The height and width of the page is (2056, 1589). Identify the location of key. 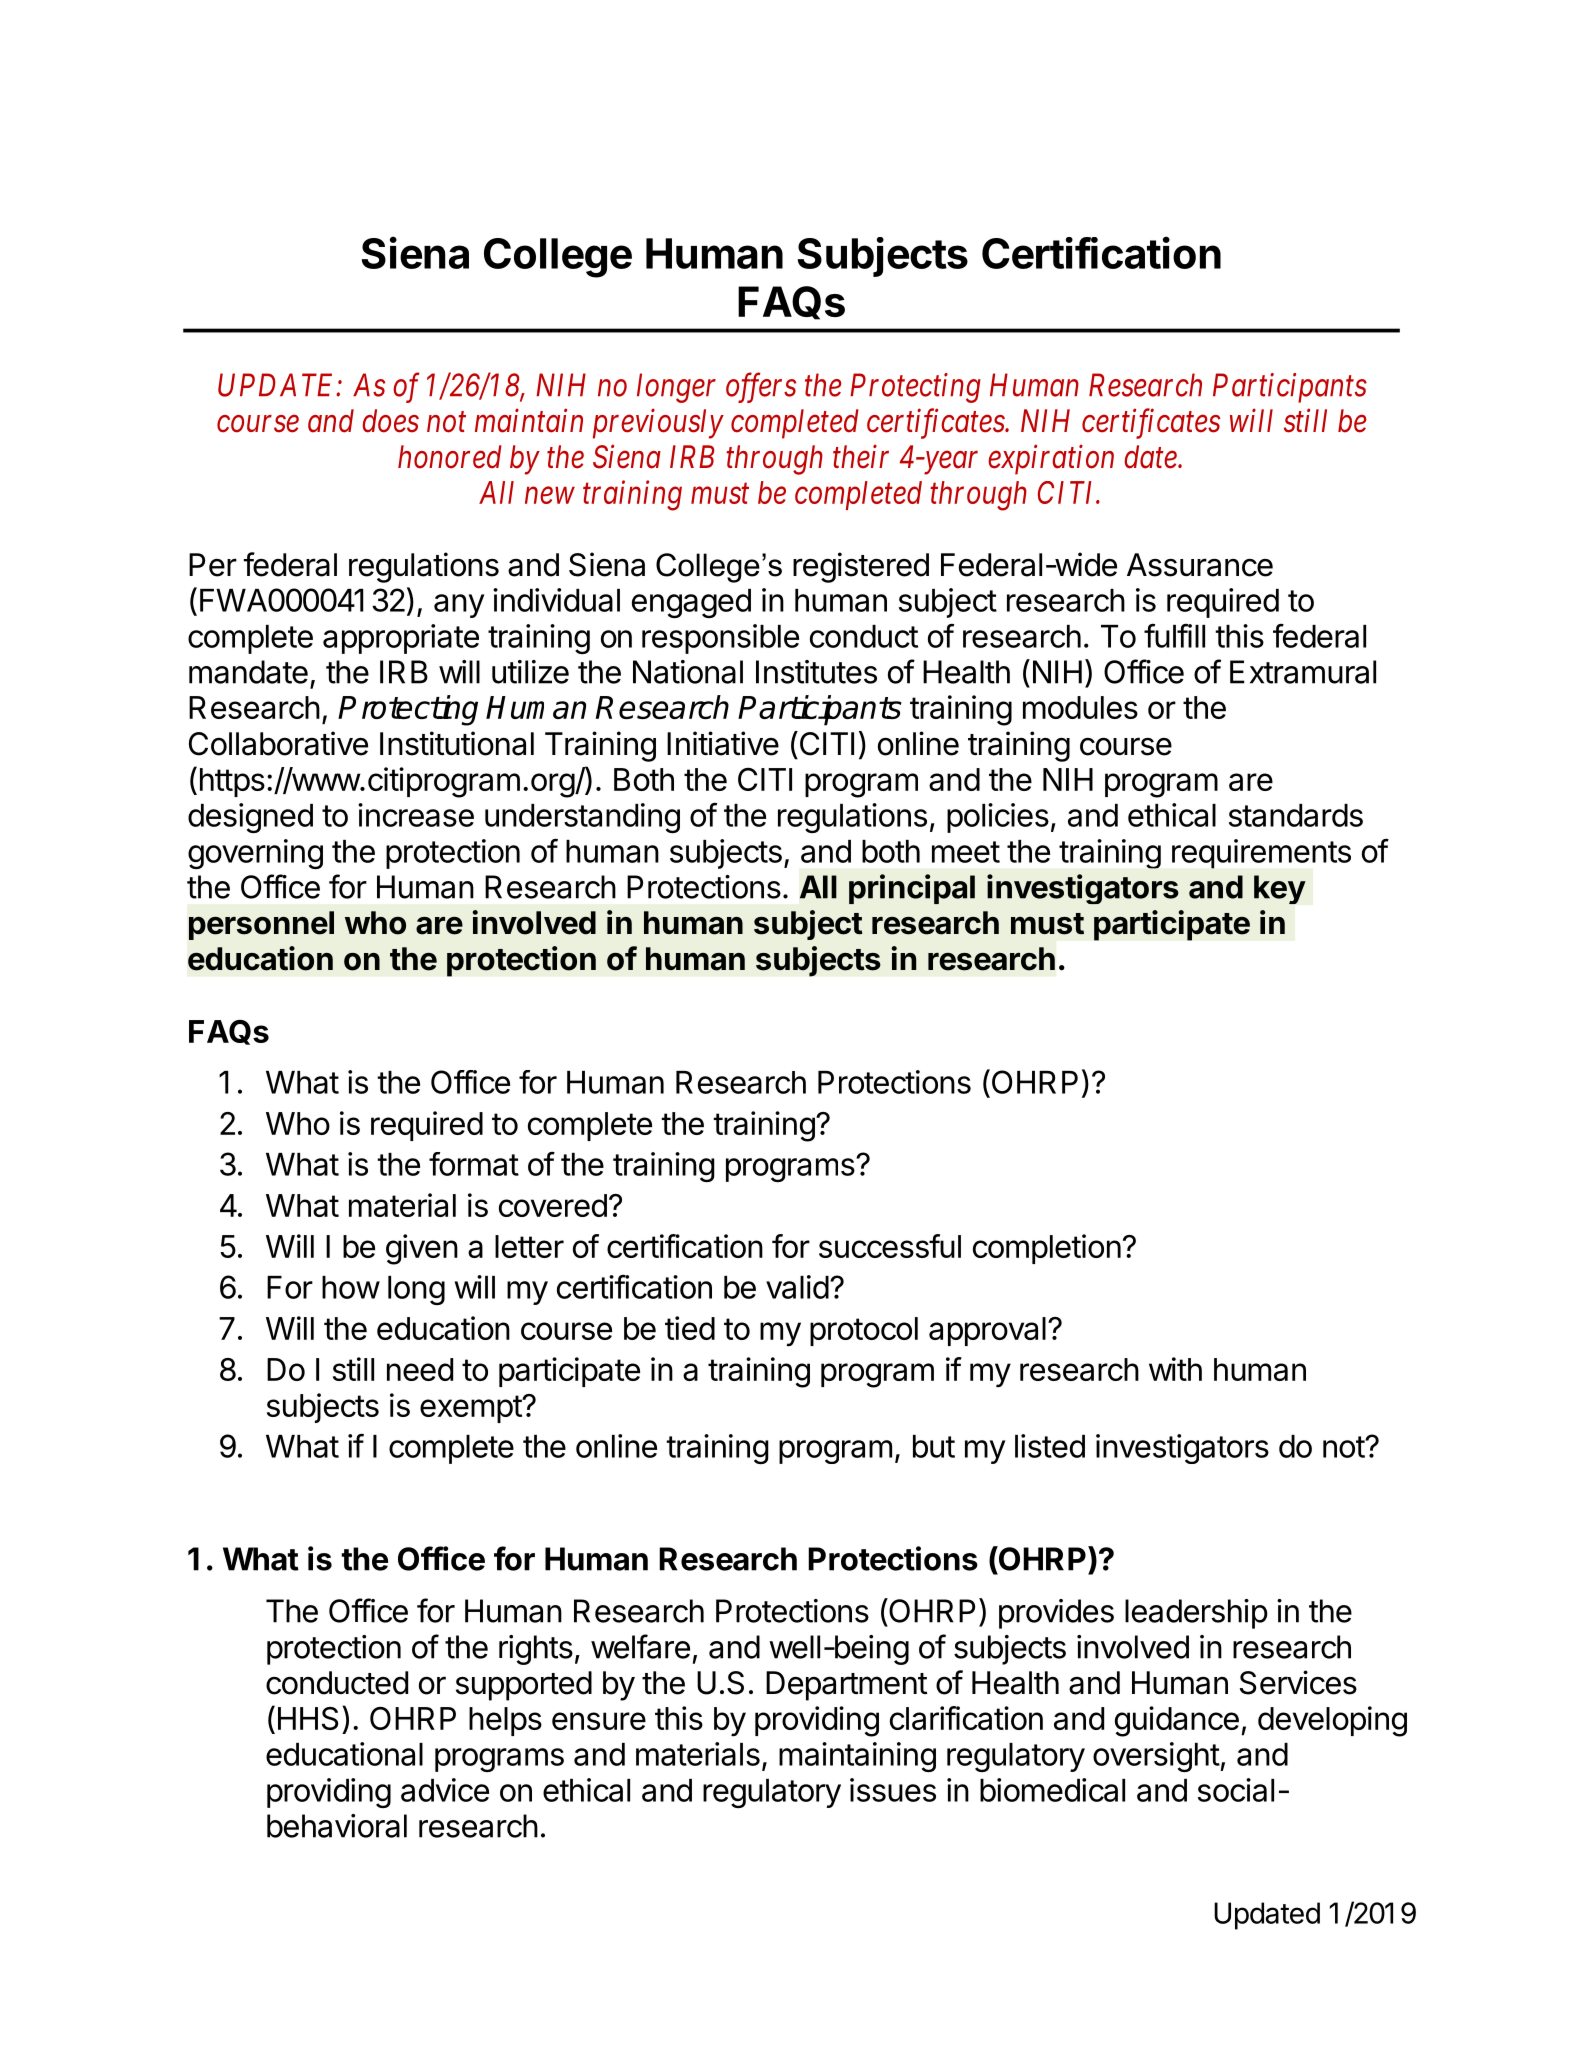
(1280, 889).
